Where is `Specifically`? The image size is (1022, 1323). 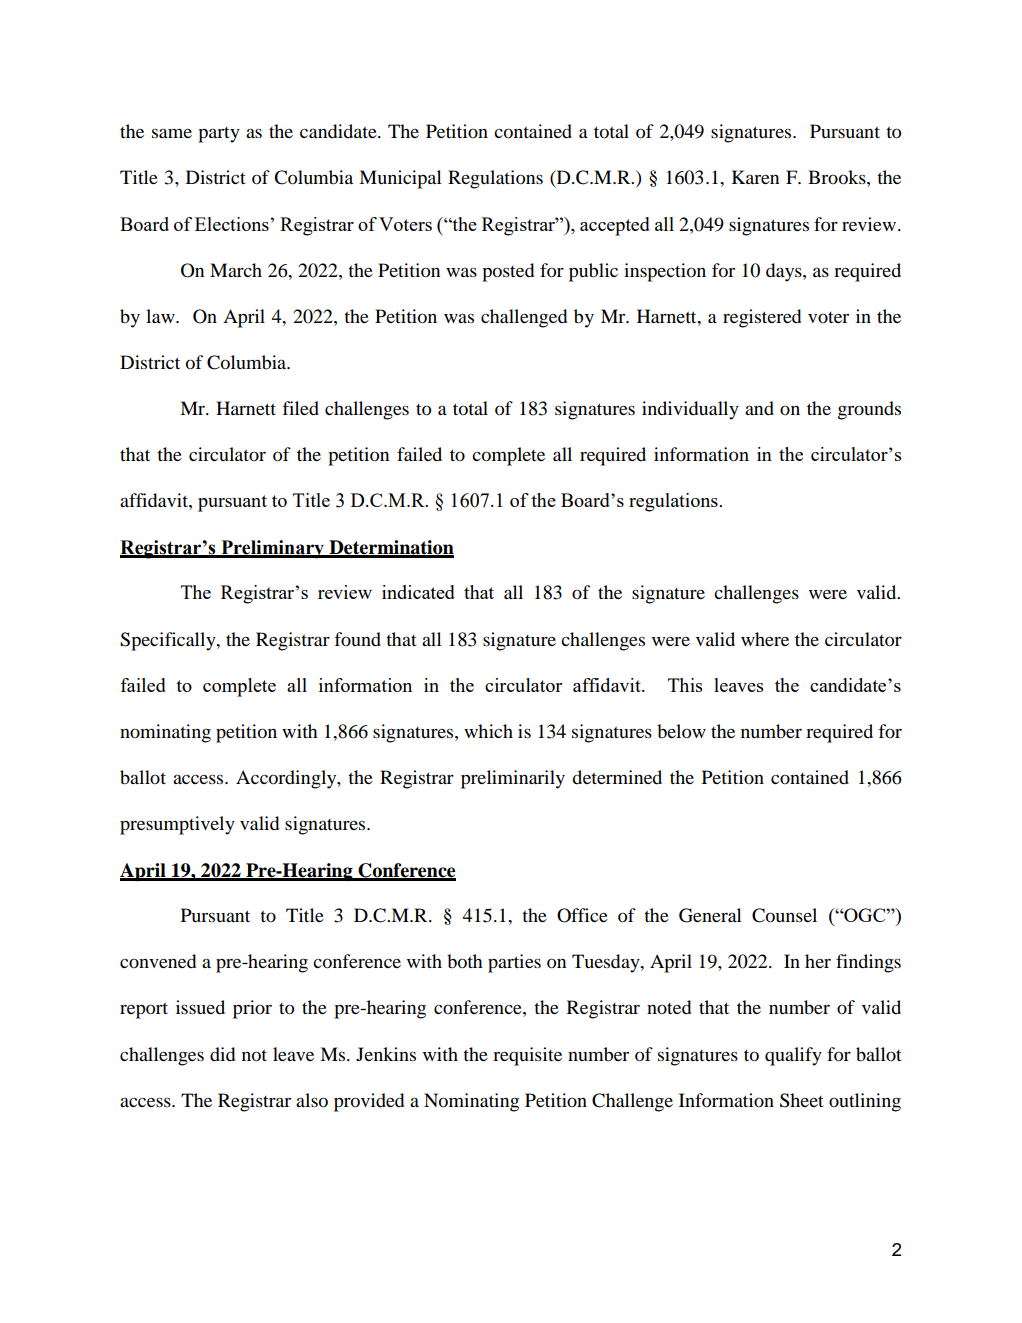 Specifically is located at coordinates (169, 641).
